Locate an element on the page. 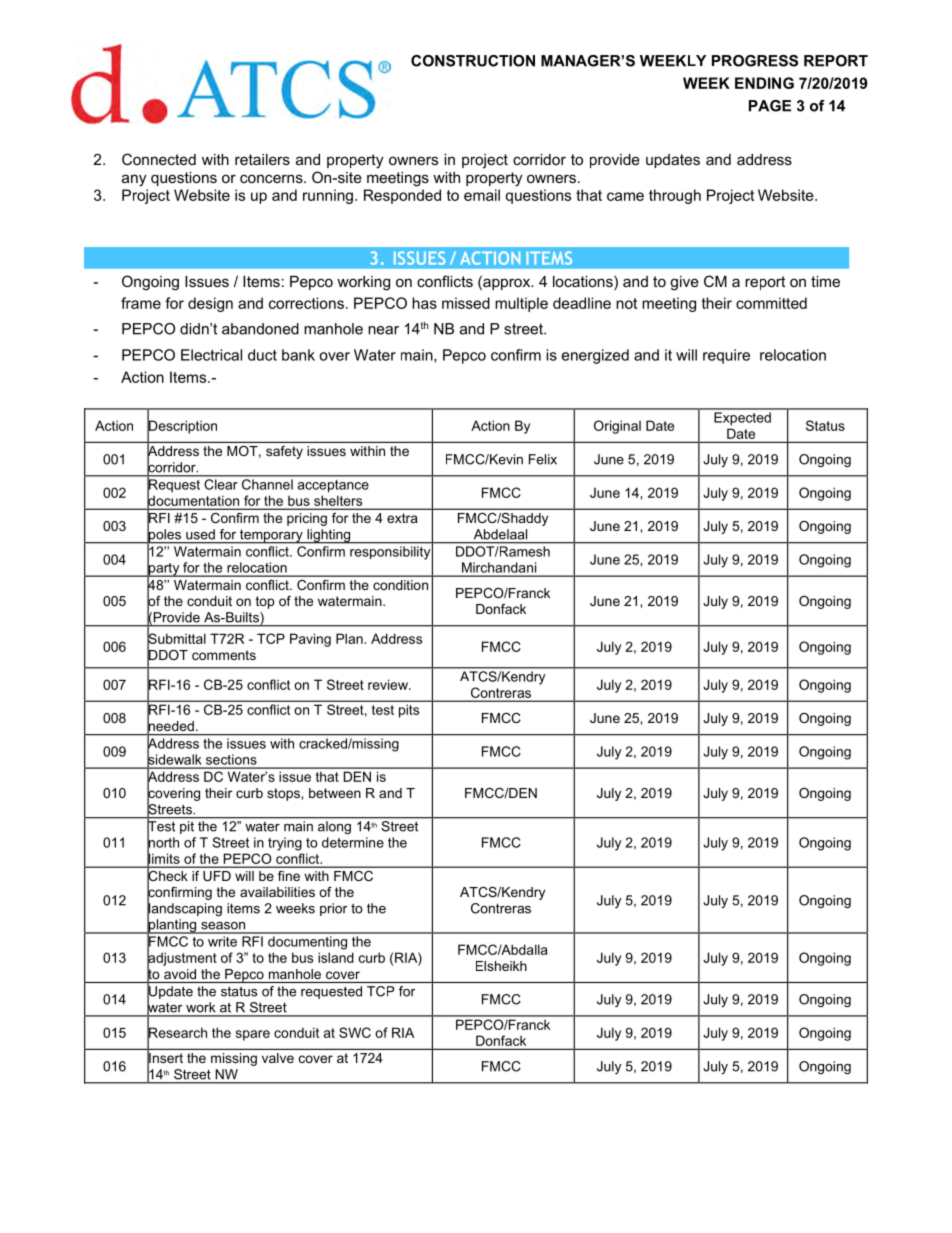  CONSTRUCTION is located at coordinates (473, 61).
